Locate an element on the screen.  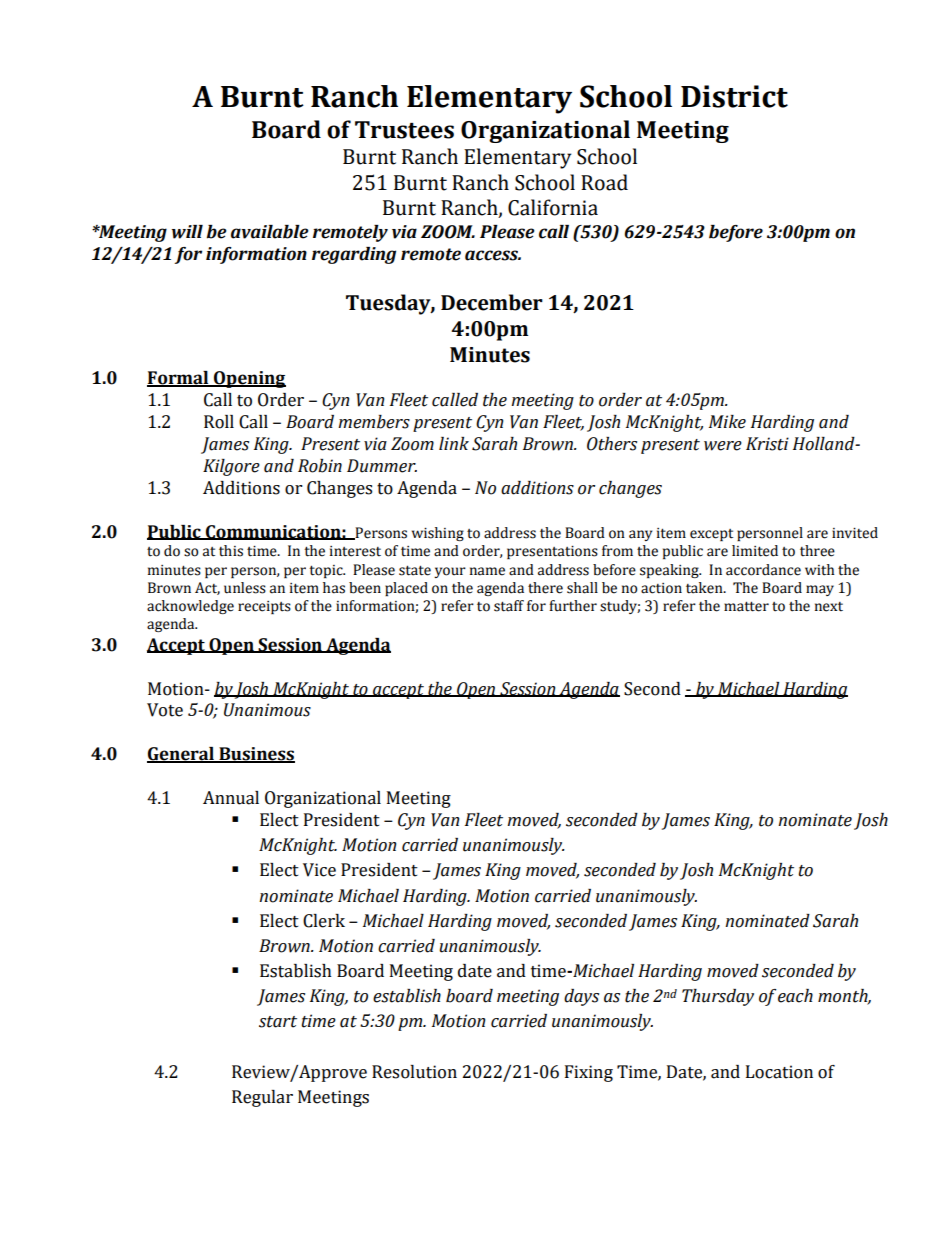
matter is located at coordinates (746, 607).
